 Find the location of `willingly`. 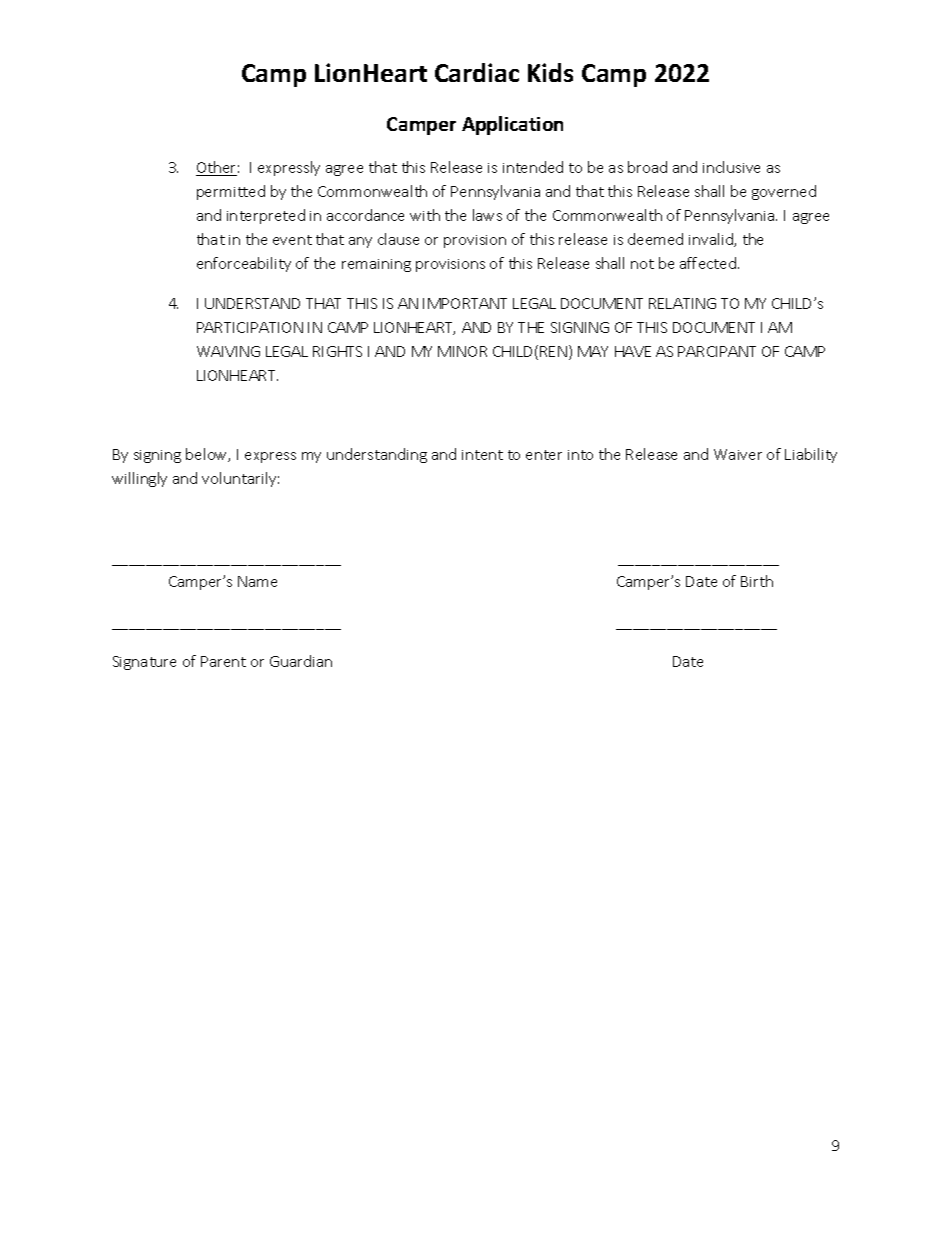

willingly is located at coordinates (139, 479).
